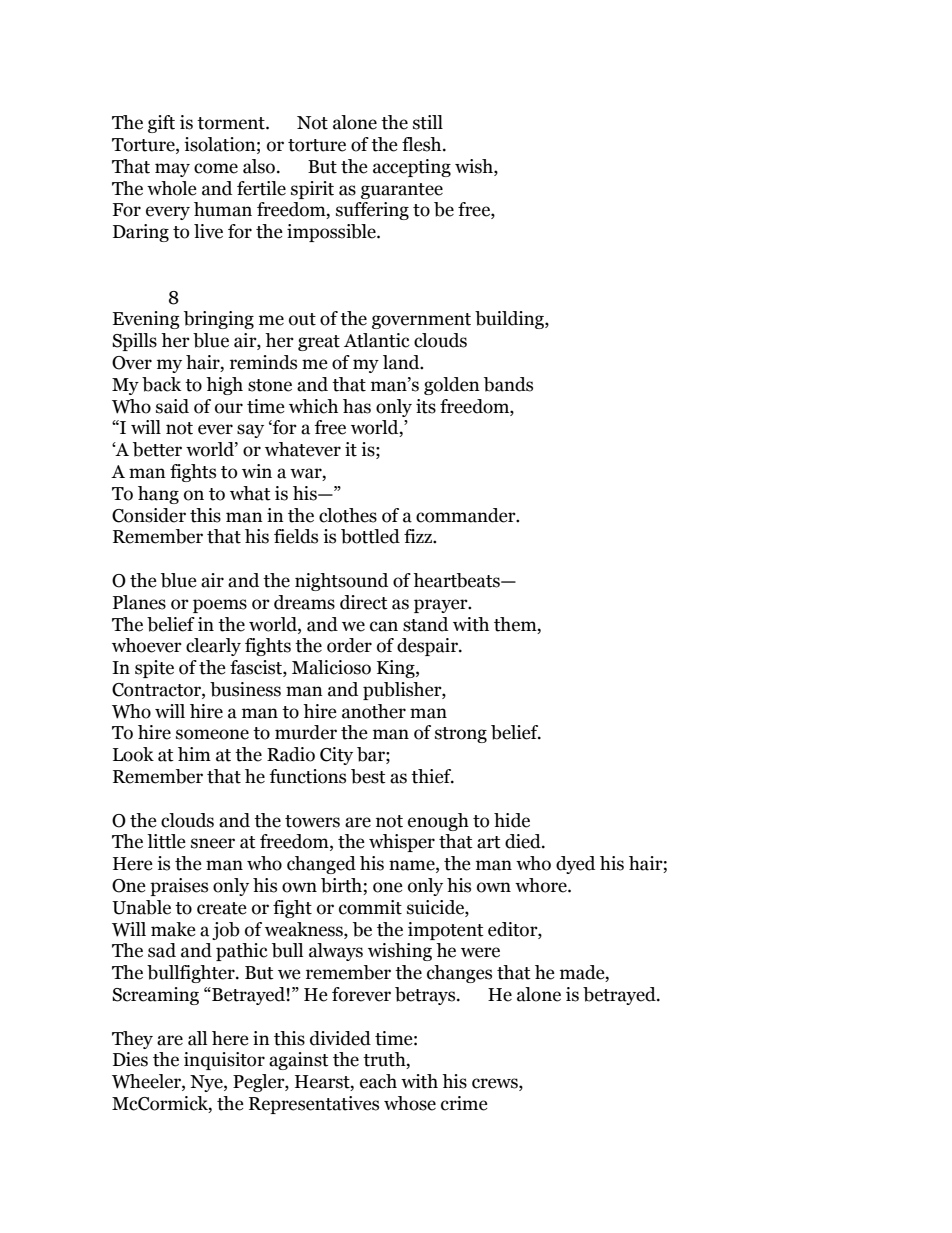 The width and height of the document is (952, 1233). What do you see at coordinates (428, 122) in the document?
I see `still` at bounding box center [428, 122].
